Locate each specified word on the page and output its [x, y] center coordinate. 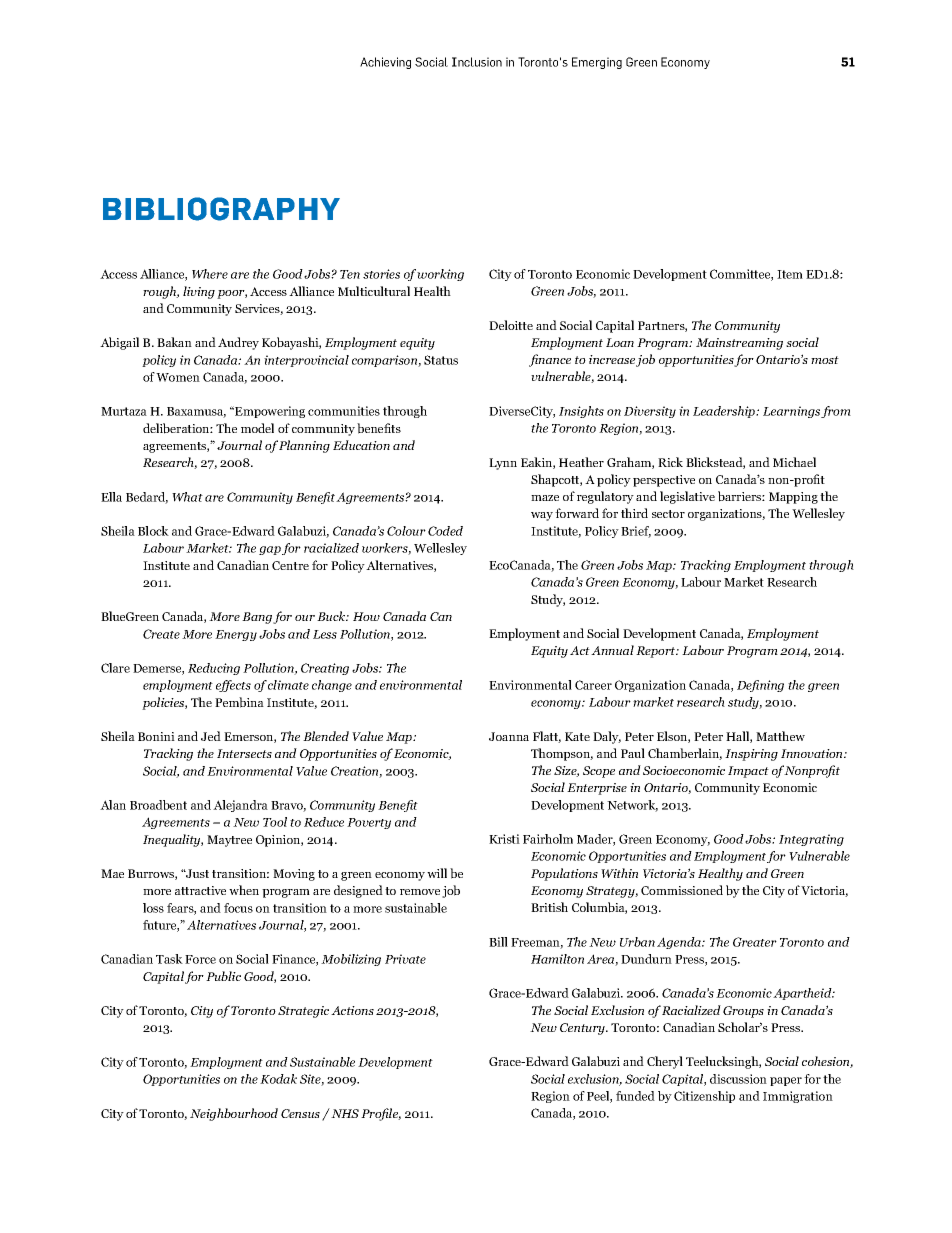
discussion [738, 1079]
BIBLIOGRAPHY [221, 209]
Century [583, 1029]
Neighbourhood [234, 1114]
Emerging [597, 63]
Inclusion [477, 62]
